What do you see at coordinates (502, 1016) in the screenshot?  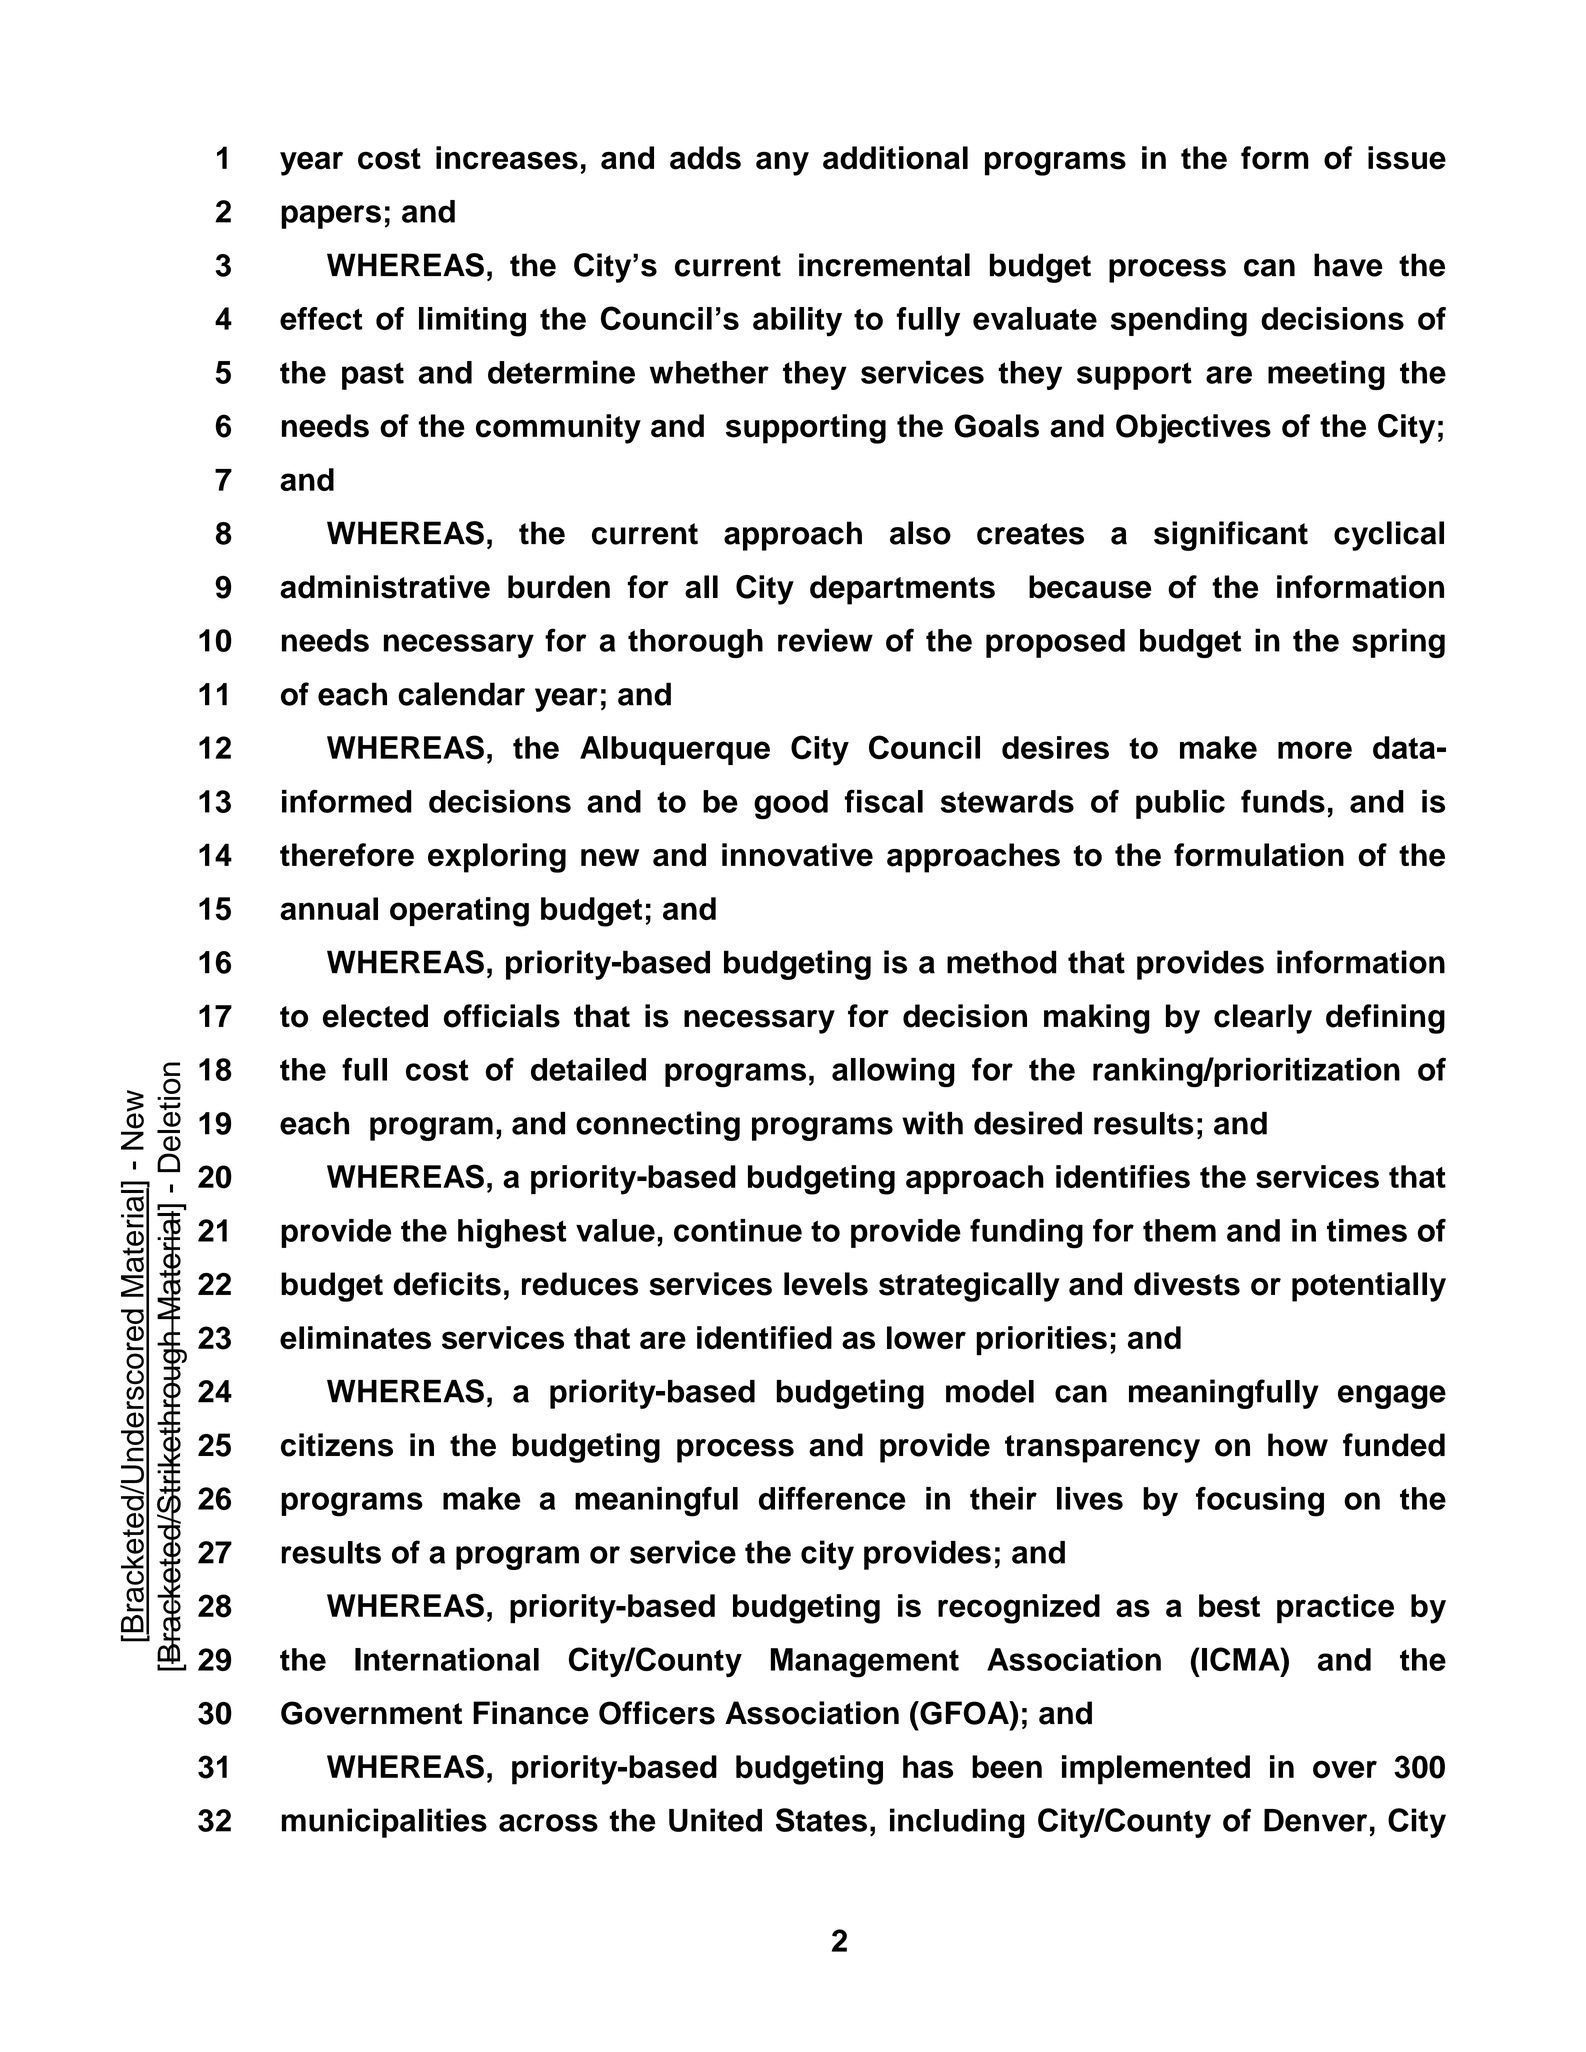 I see `officials` at bounding box center [502, 1016].
